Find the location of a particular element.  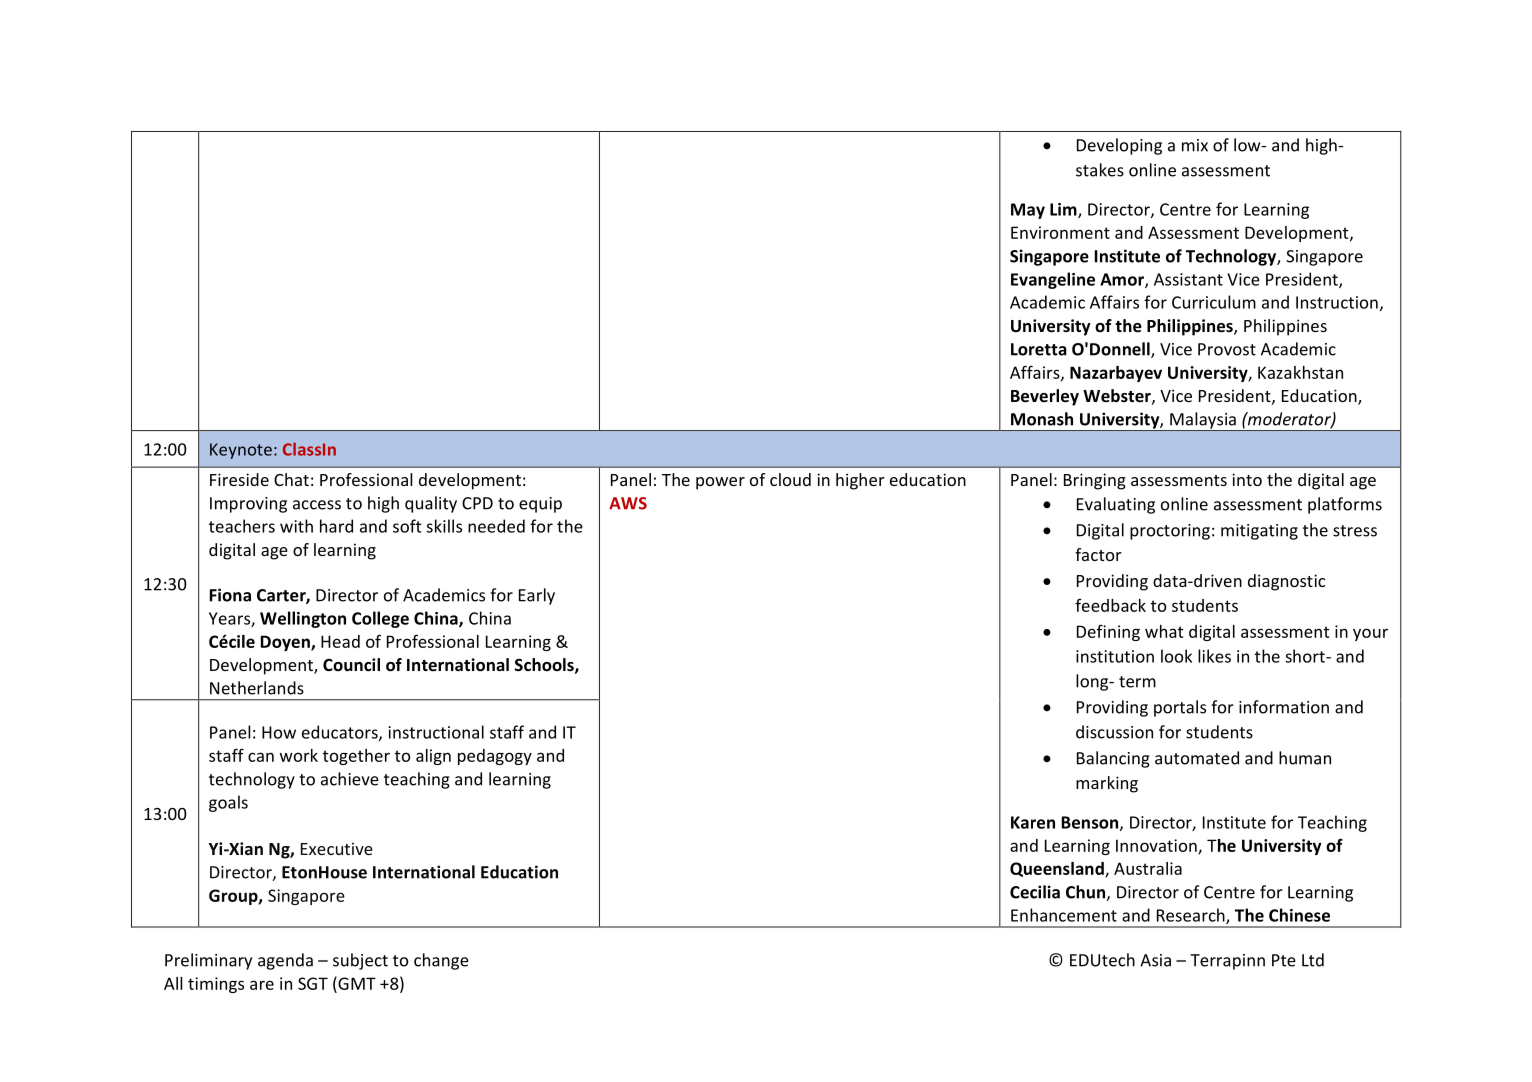

hard is located at coordinates (336, 526).
